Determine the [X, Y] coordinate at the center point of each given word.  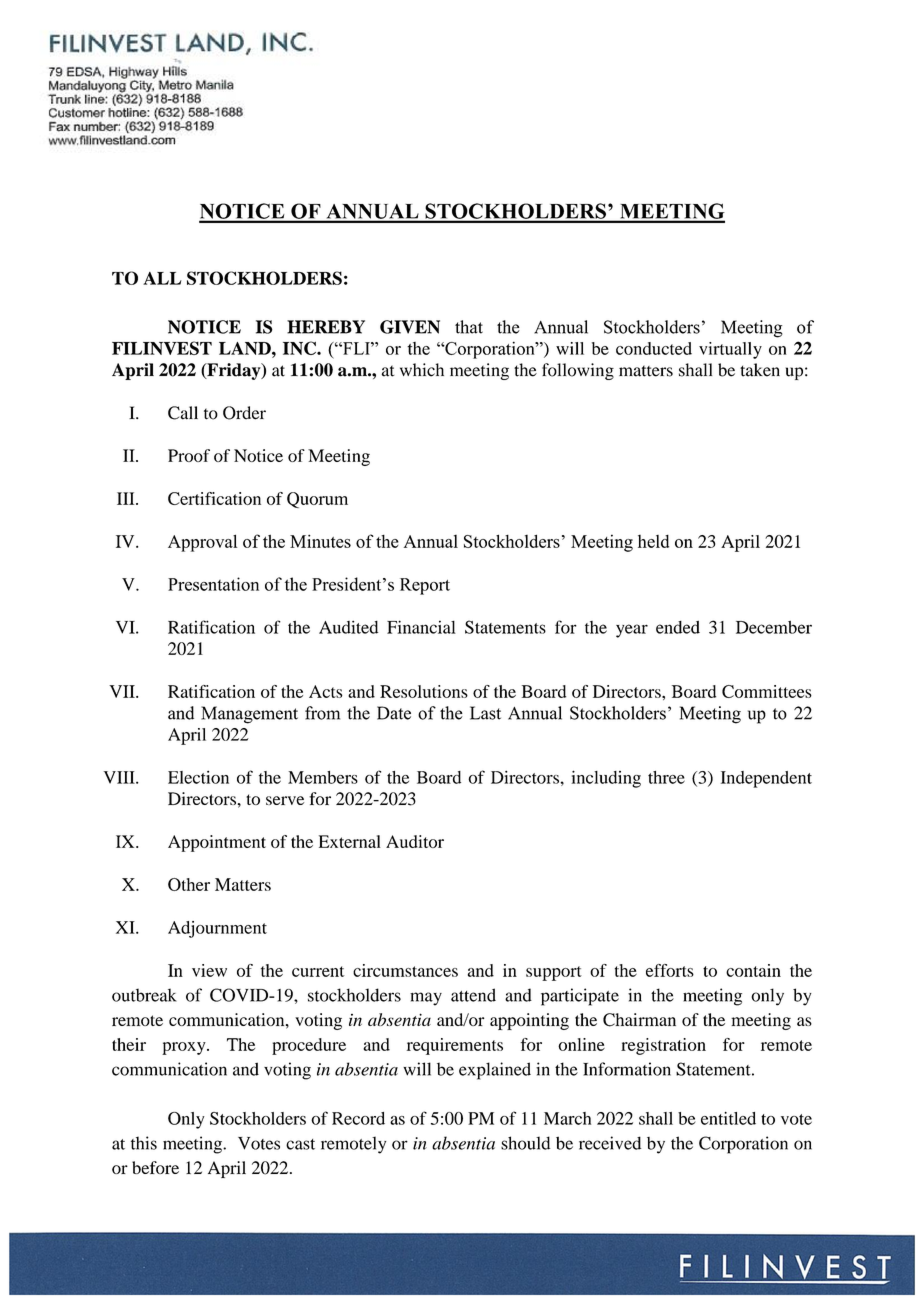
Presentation [213, 584]
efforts [670, 970]
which [422, 370]
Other [189, 884]
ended [678, 627]
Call [183, 413]
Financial [421, 627]
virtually [730, 350]
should [525, 1143]
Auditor [415, 841]
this [144, 1143]
